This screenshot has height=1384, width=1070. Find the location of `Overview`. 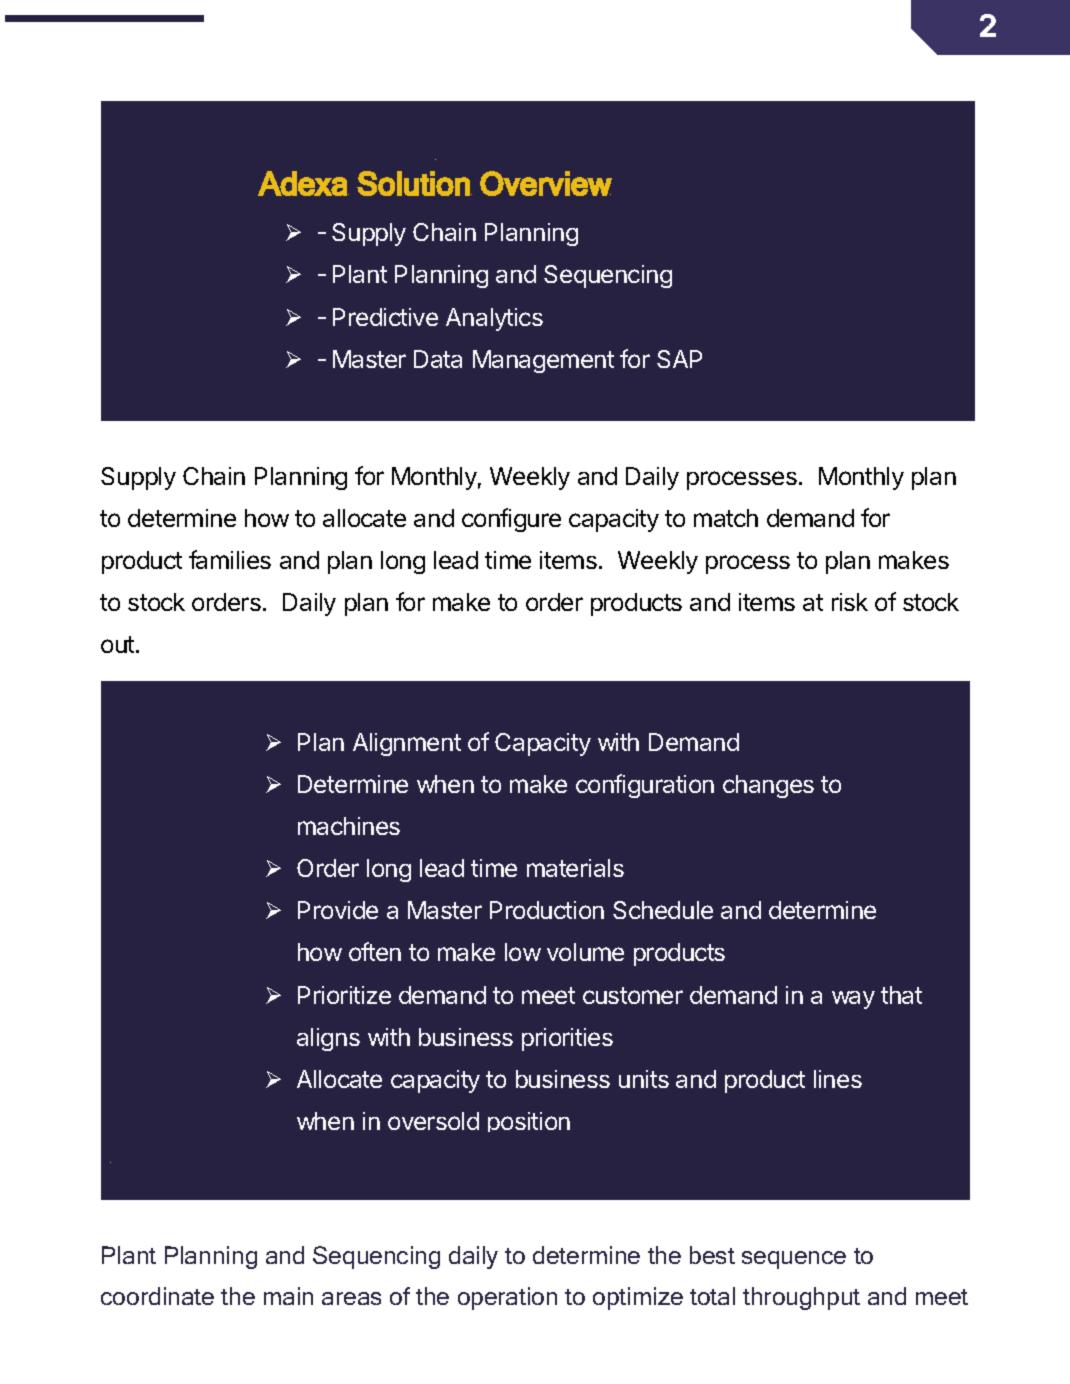

Overview is located at coordinates (546, 183).
